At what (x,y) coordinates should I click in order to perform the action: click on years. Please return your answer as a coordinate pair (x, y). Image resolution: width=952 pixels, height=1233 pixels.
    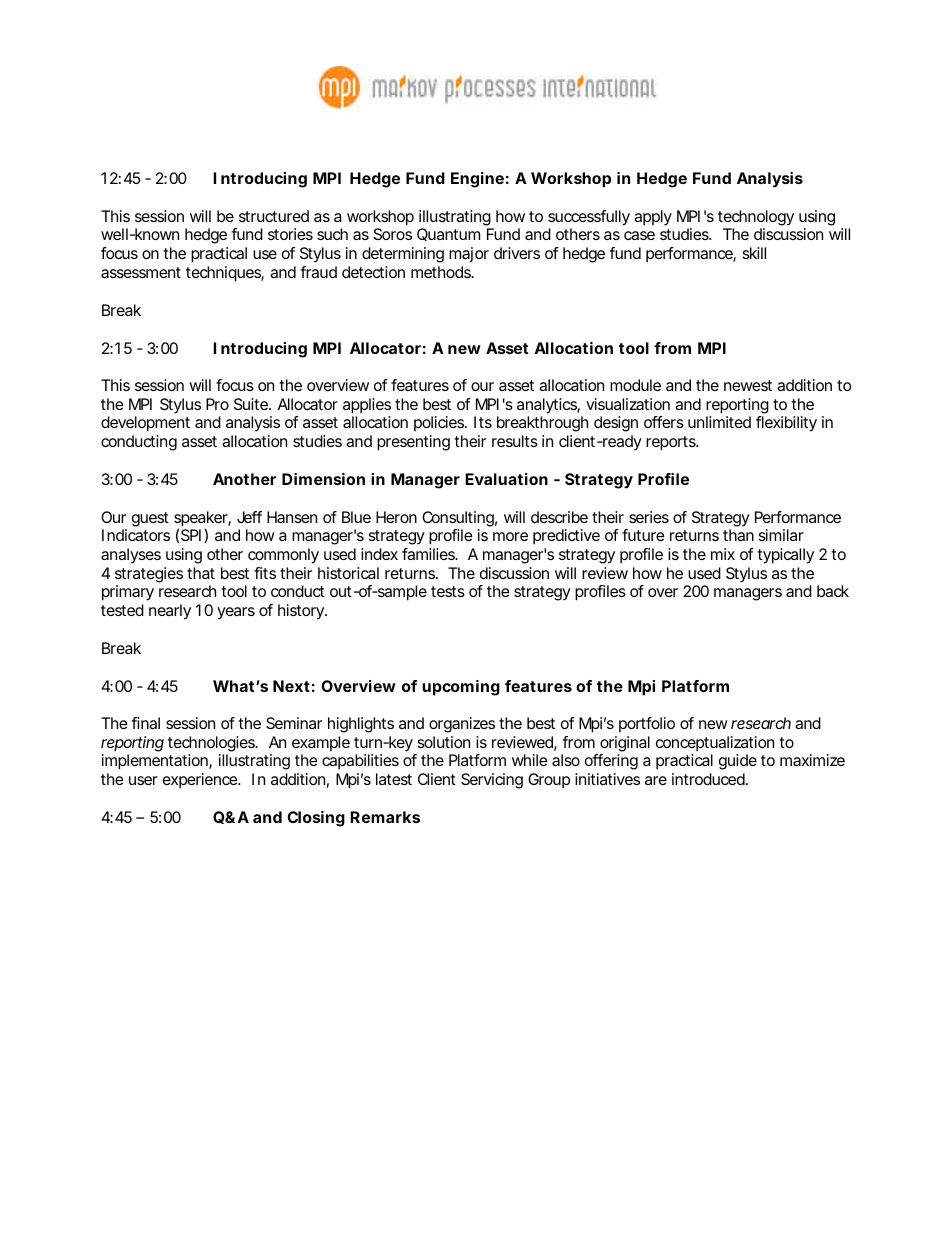
    Looking at the image, I should click on (236, 613).
